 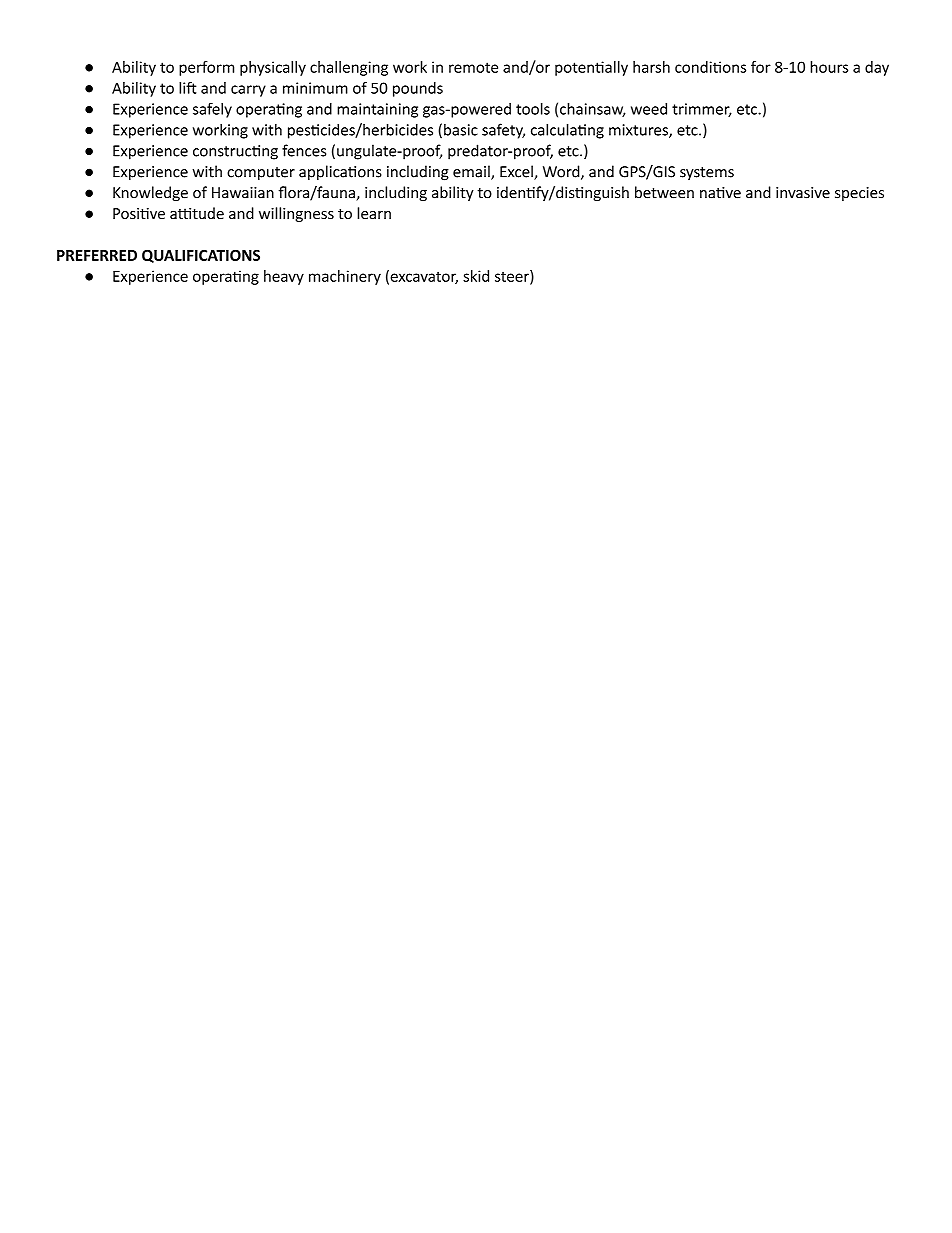 What do you see at coordinates (803, 193) in the screenshot?
I see `invasive` at bounding box center [803, 193].
